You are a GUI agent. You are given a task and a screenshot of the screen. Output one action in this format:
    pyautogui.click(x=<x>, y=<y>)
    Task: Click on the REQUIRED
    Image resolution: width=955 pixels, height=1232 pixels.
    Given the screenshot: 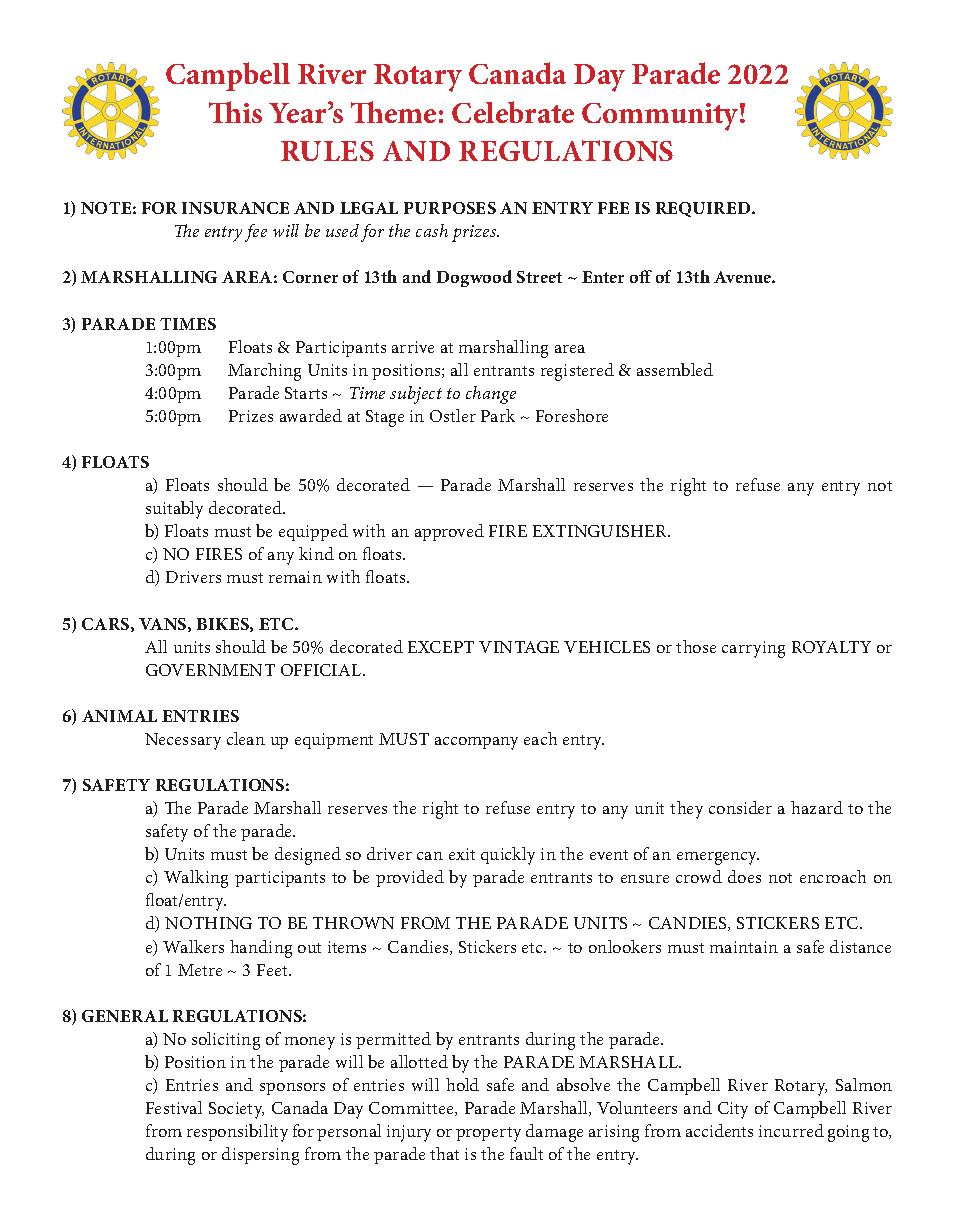 What is the action you would take?
    pyautogui.click(x=705, y=209)
